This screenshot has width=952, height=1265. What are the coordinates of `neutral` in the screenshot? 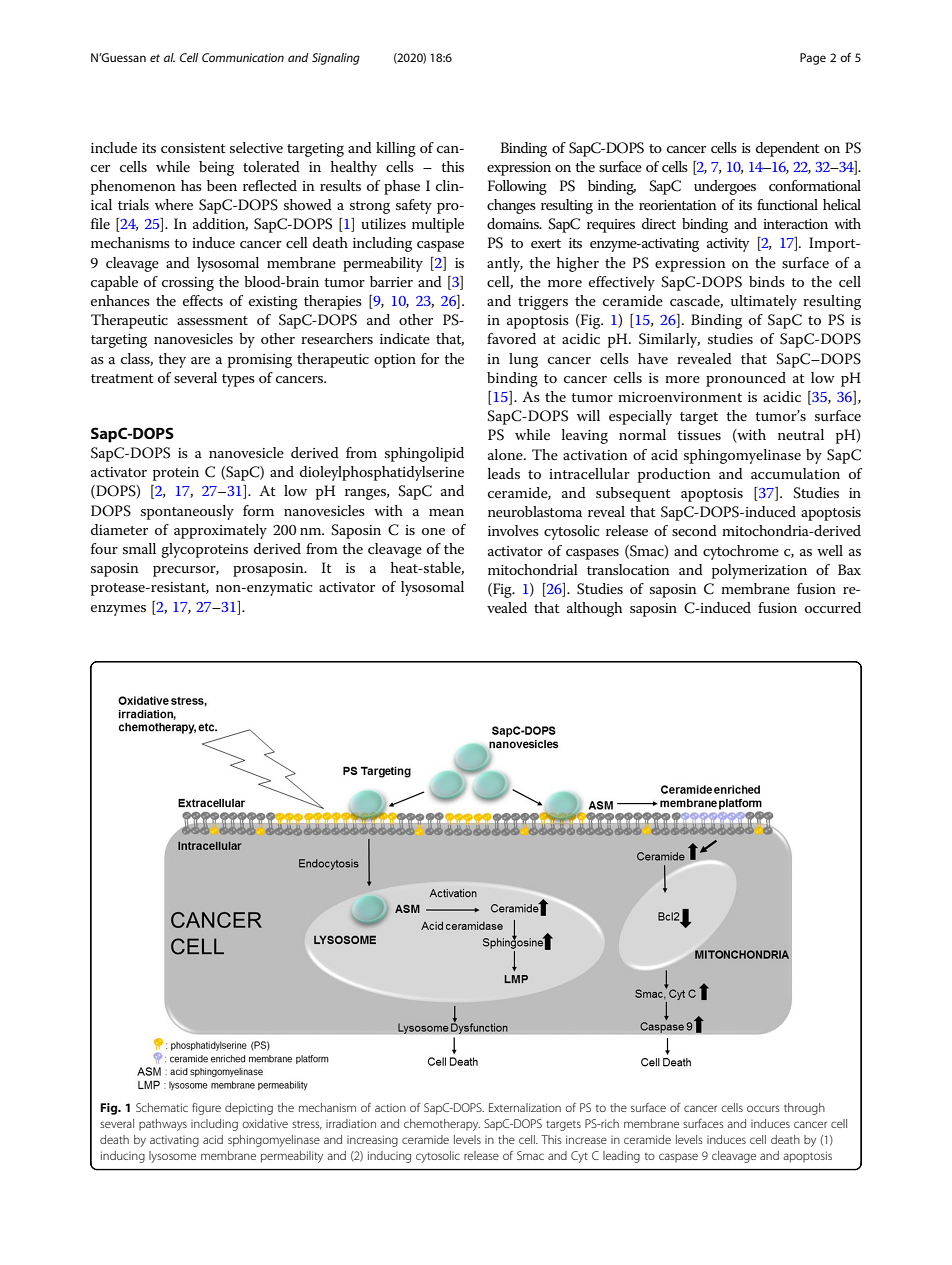 It's located at (801, 434).
